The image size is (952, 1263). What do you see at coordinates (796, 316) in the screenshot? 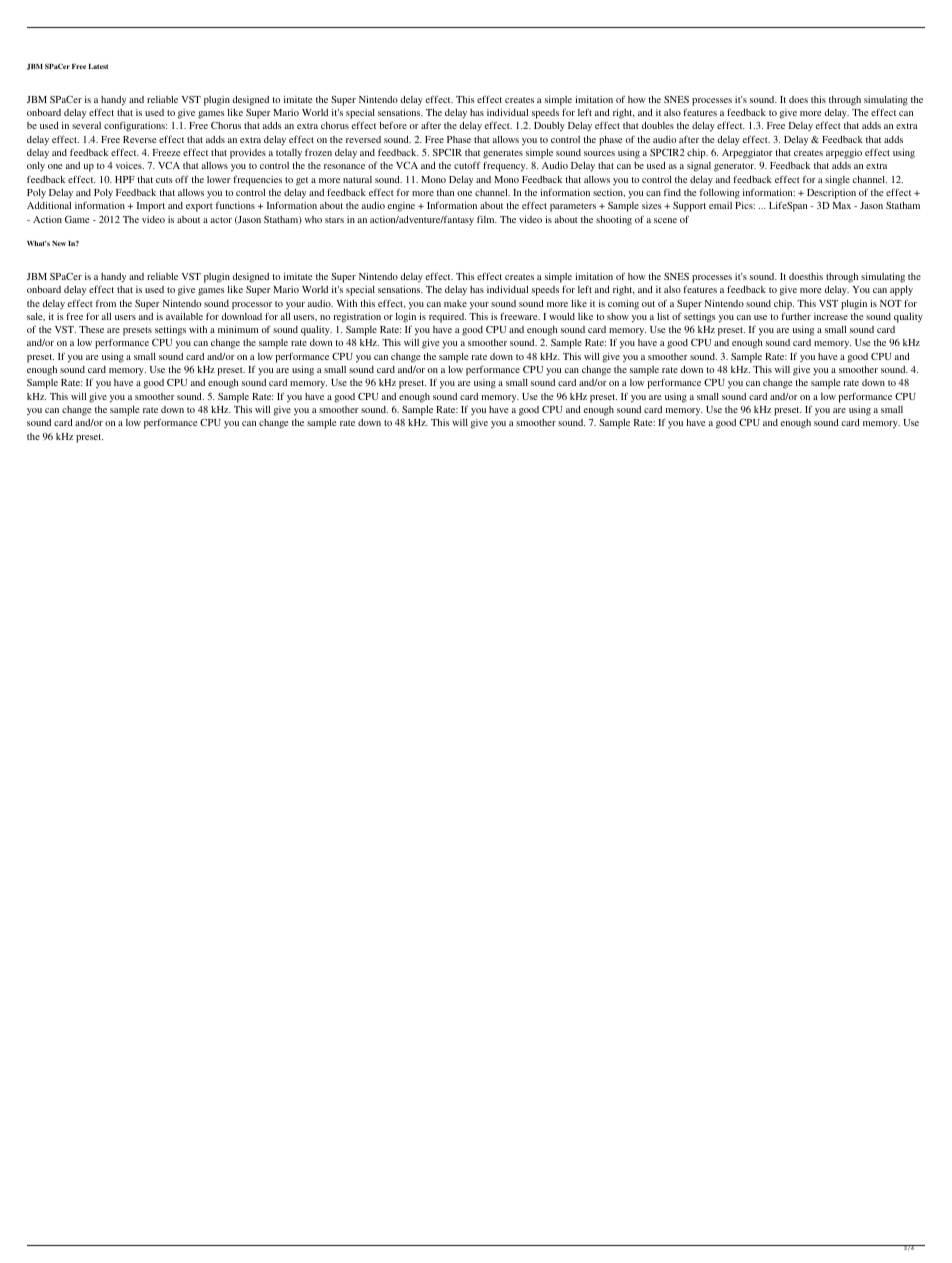
I see `further` at bounding box center [796, 316].
